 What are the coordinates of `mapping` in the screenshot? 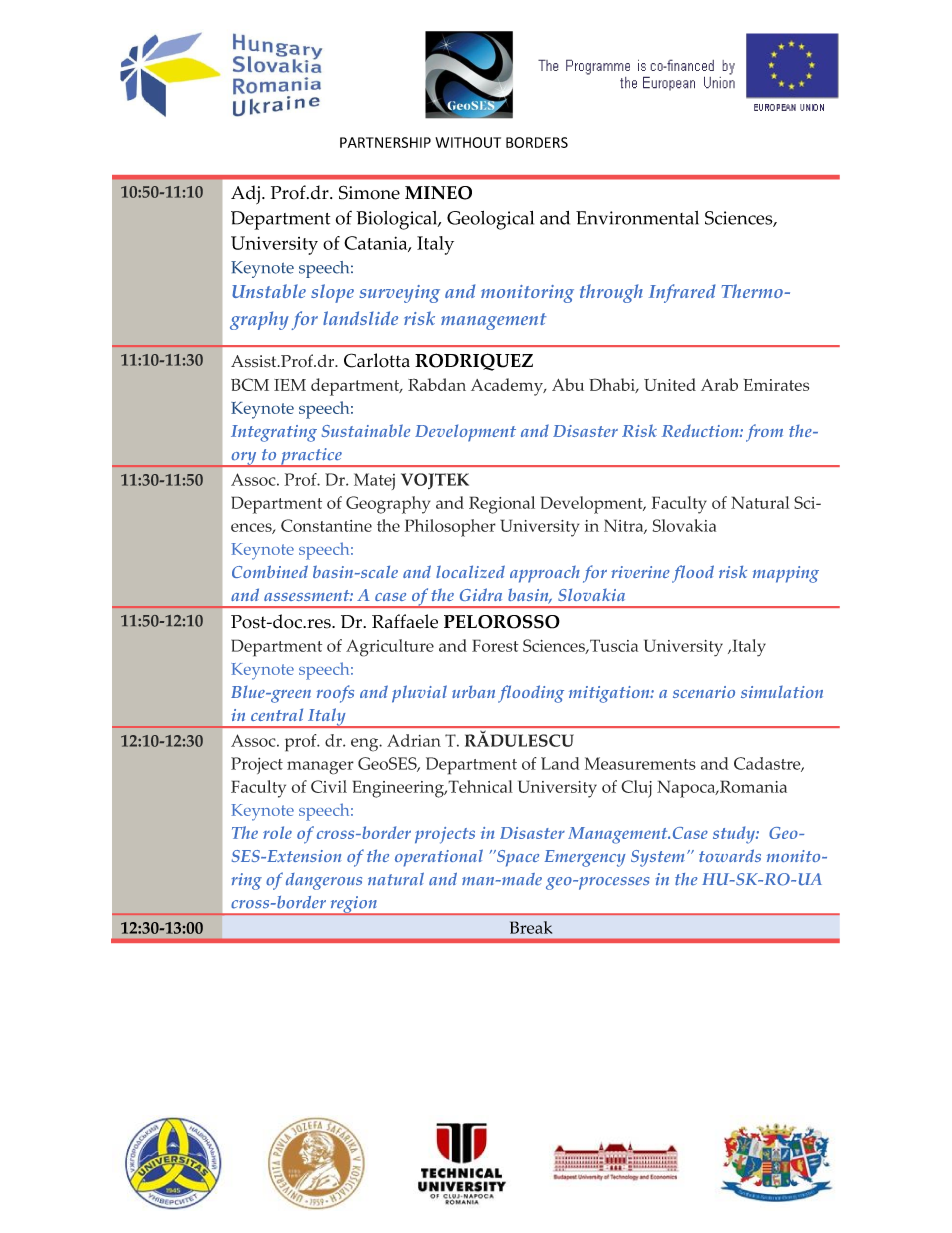 It's located at (786, 574).
